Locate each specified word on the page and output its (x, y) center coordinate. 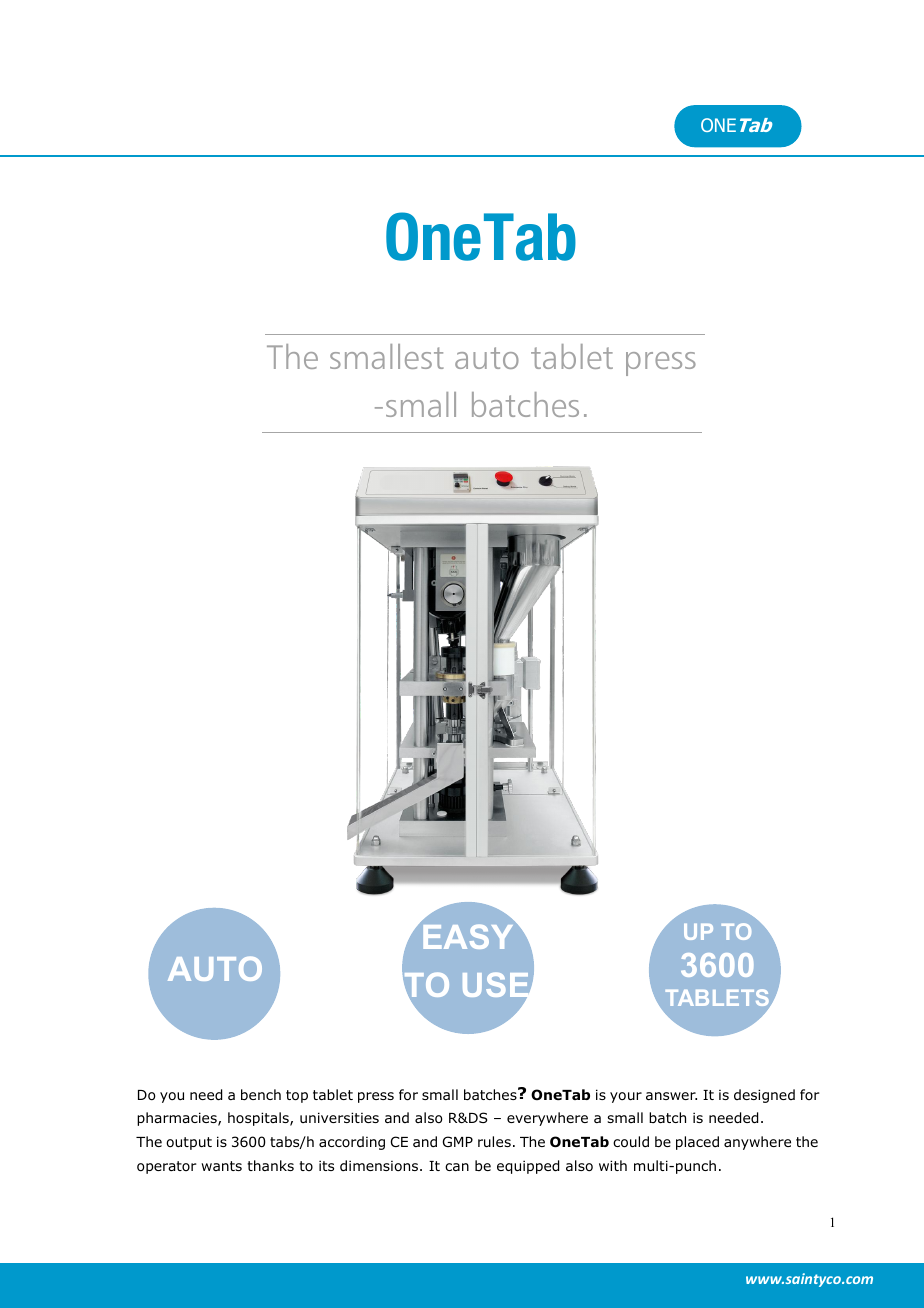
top (297, 1096)
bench (261, 1094)
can (457, 1167)
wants (221, 1166)
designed (764, 1096)
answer (671, 1096)
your (626, 1097)
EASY (468, 936)
